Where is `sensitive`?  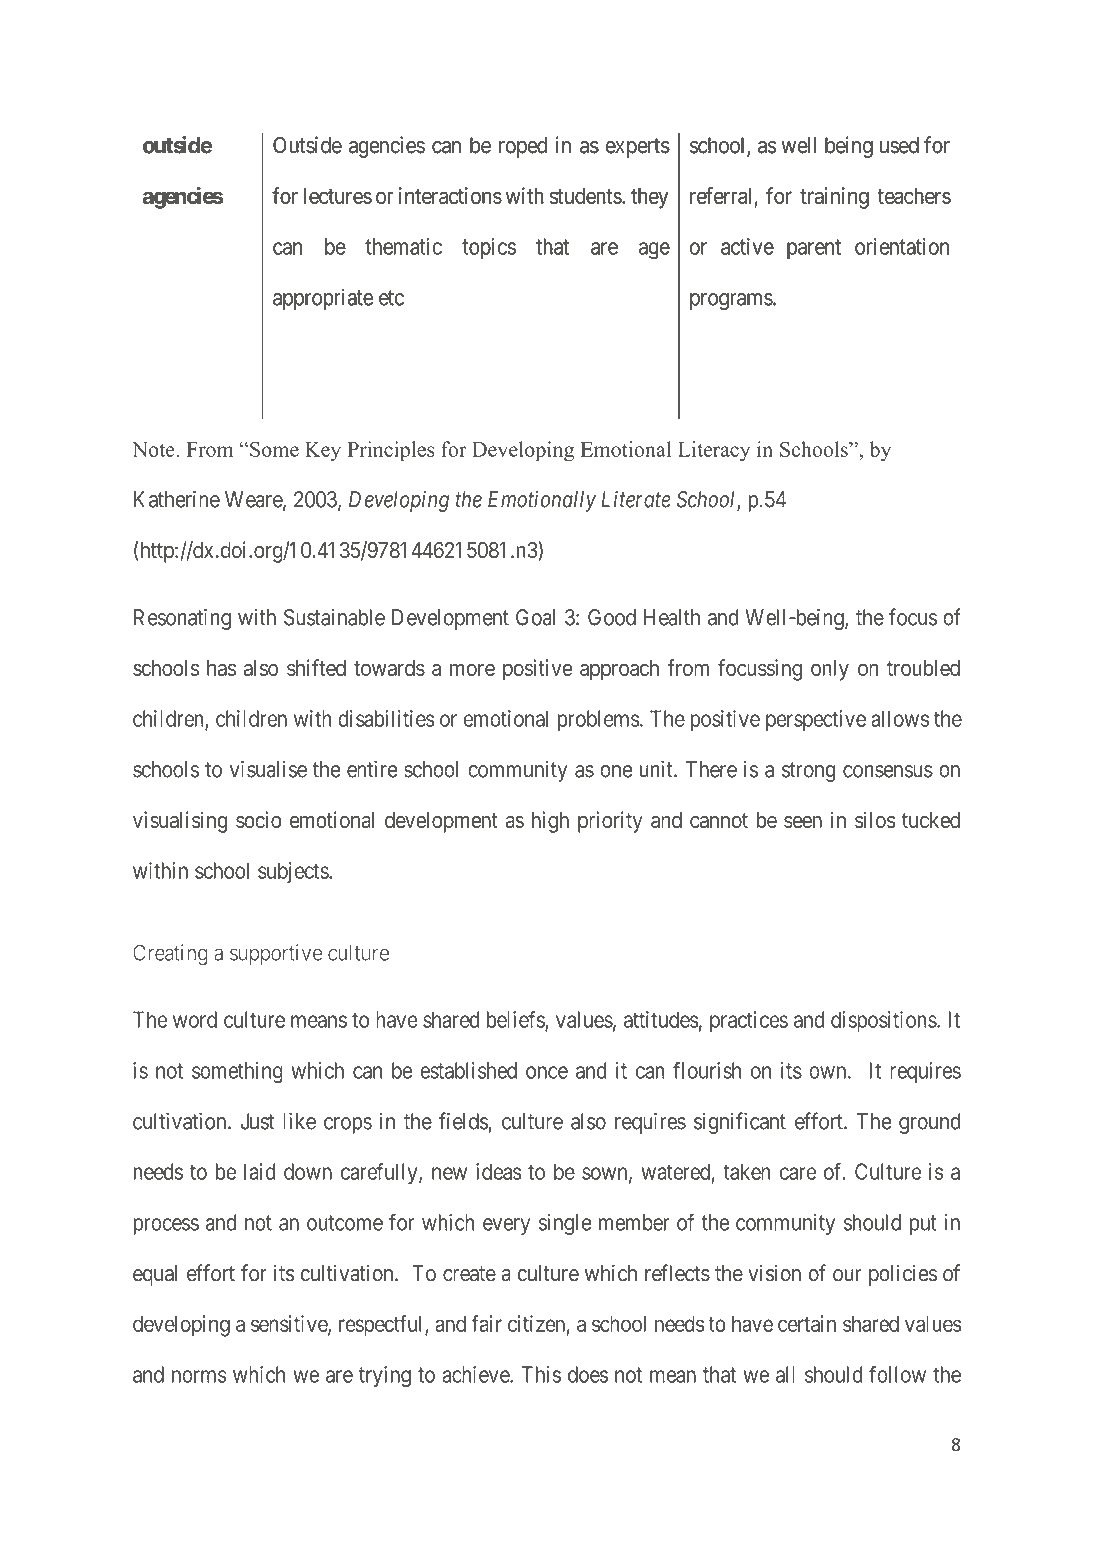 sensitive is located at coordinates (290, 1325).
